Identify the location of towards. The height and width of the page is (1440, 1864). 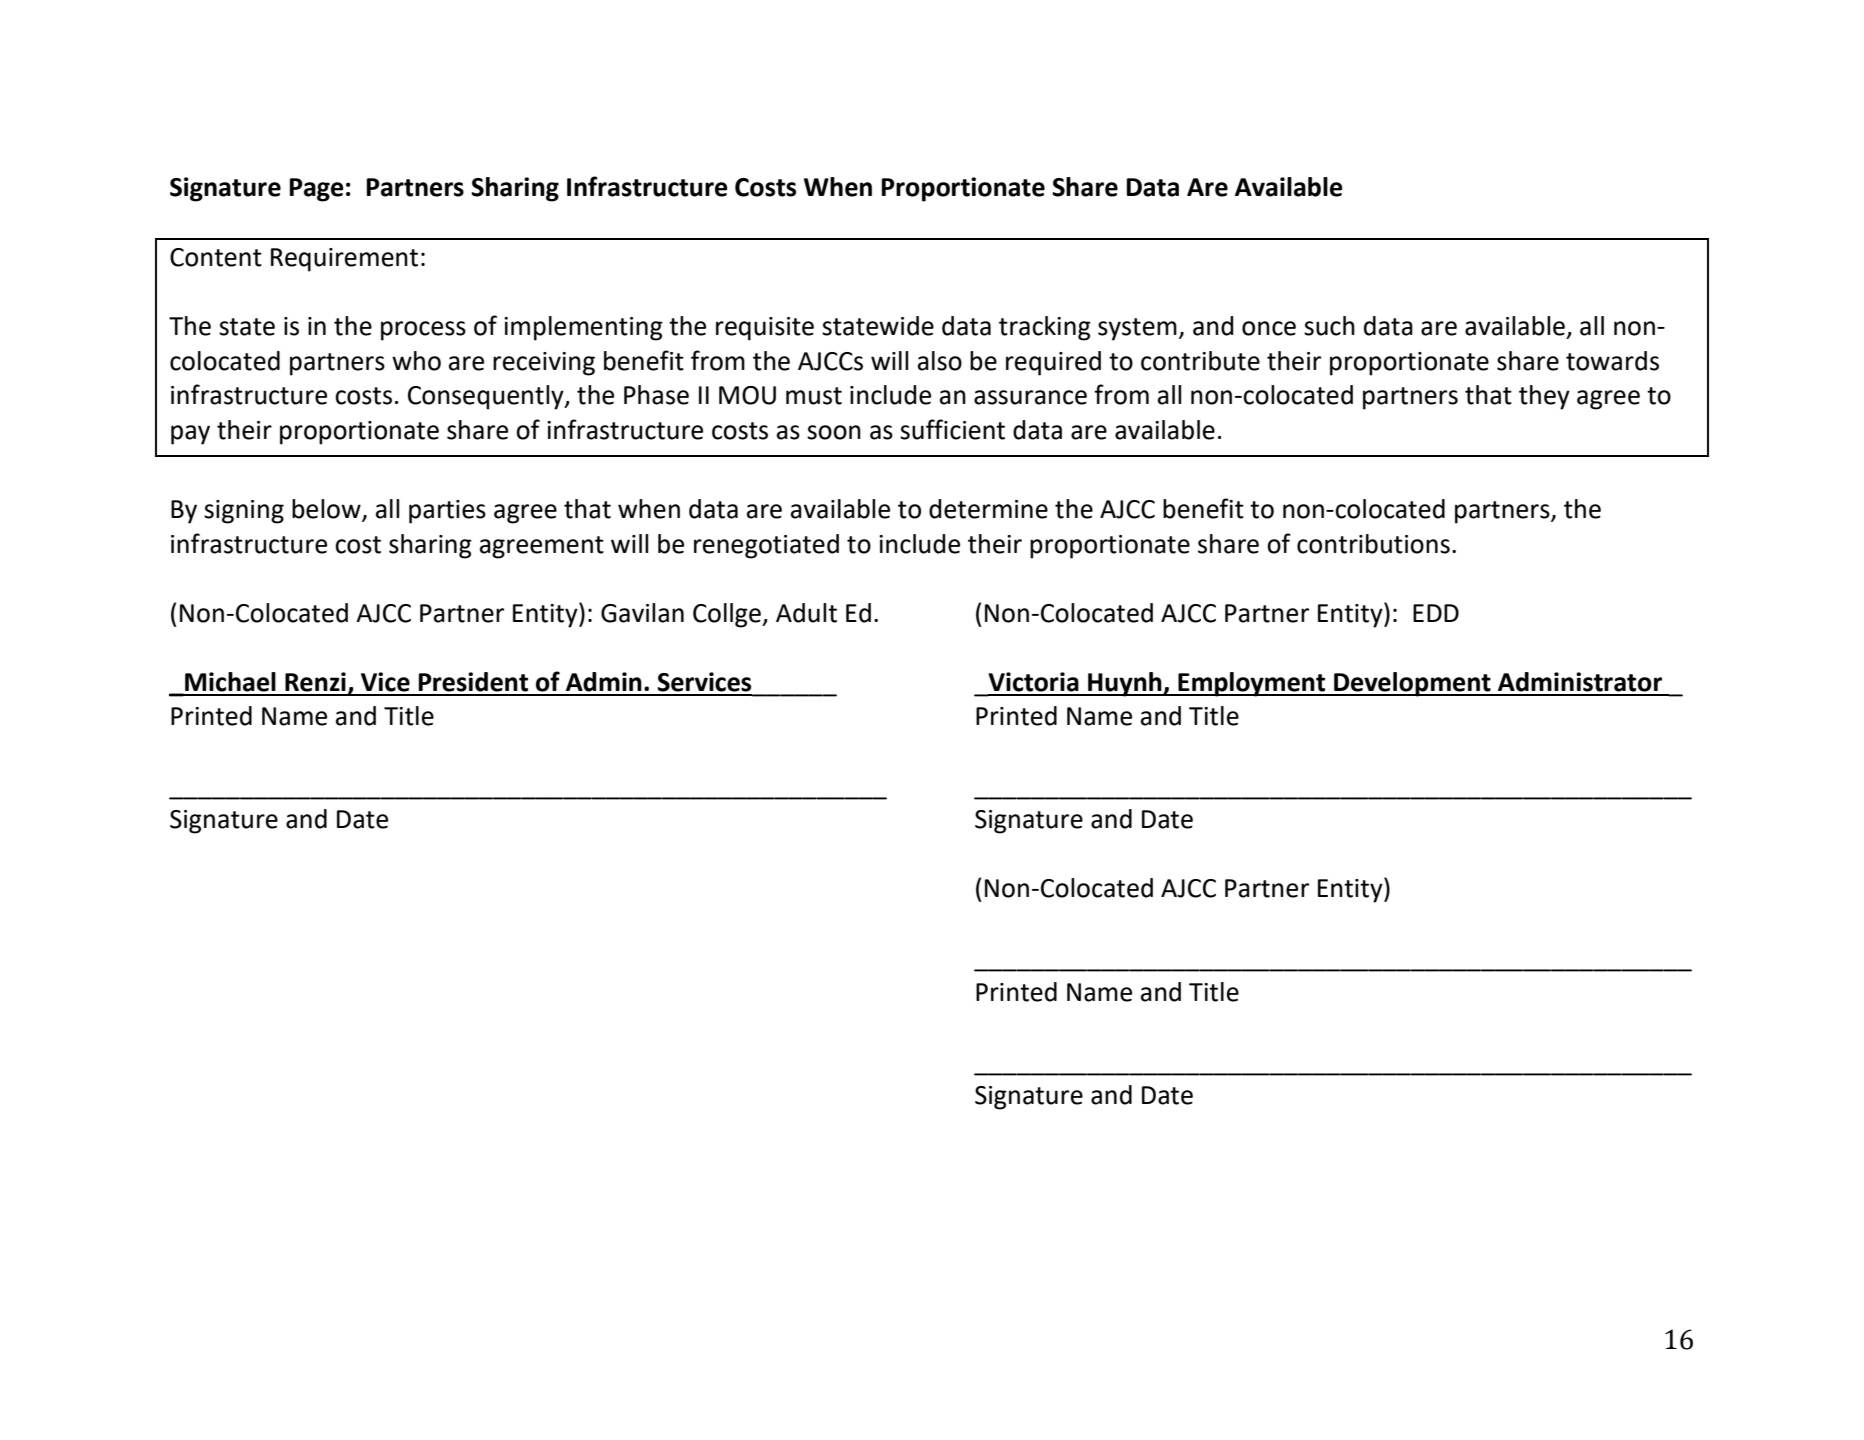
(1612, 361).
